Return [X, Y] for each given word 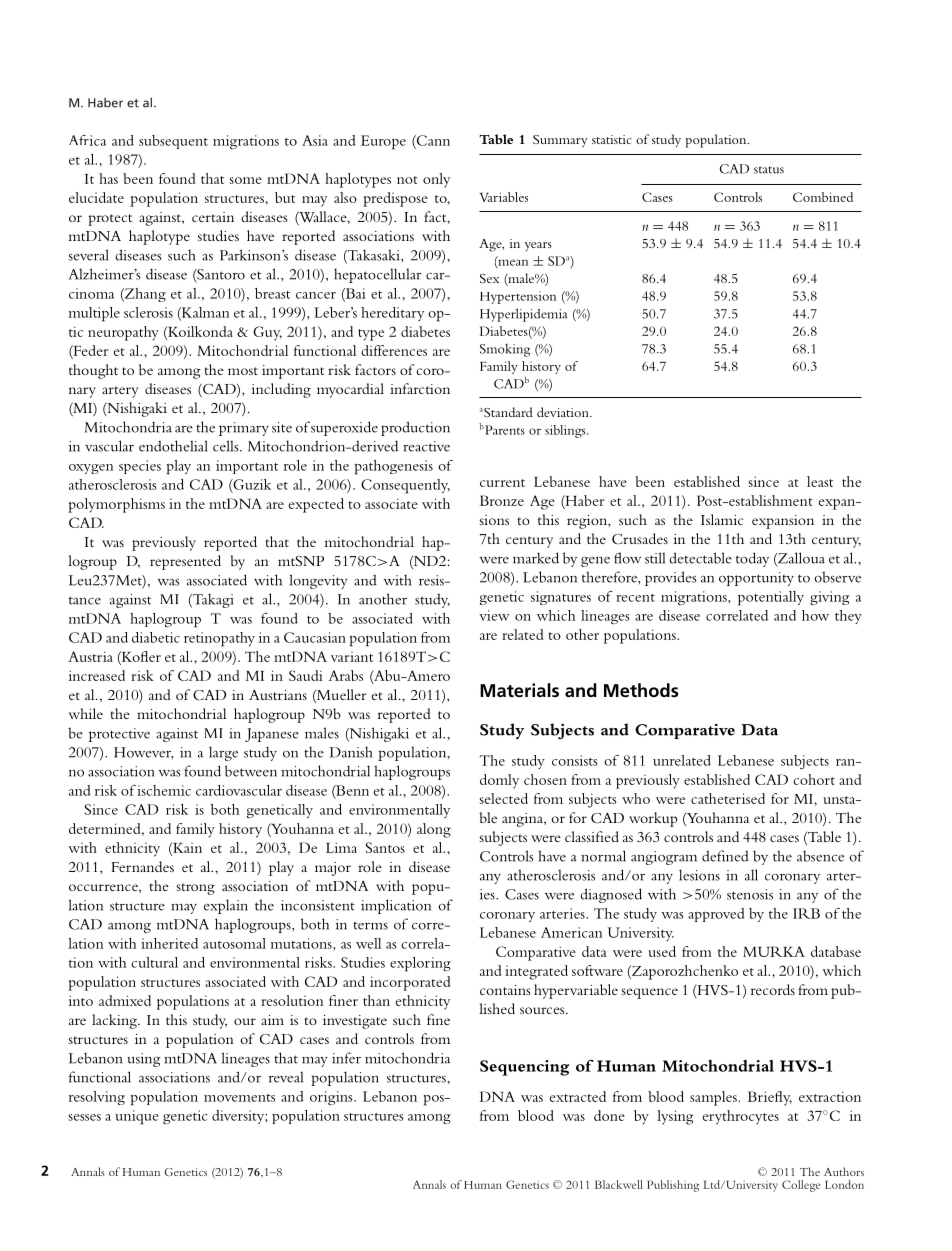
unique [137, 1117]
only [436, 180]
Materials [519, 690]
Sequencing [524, 1068]
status [769, 170]
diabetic [156, 637]
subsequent [173, 142]
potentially [771, 598]
